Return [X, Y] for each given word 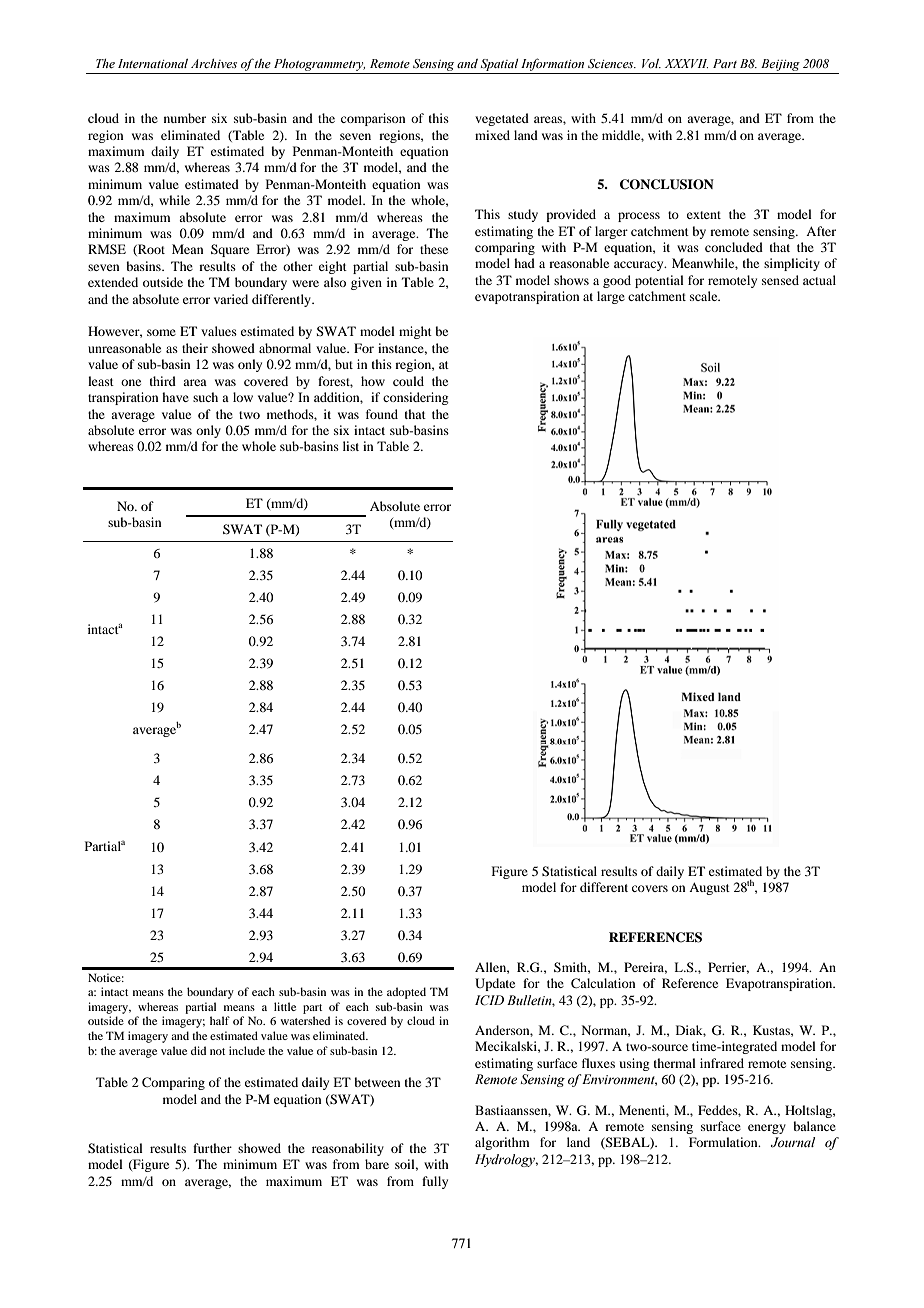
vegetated [502, 119]
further [212, 1148]
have [175, 397]
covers [650, 888]
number [185, 118]
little [285, 1006]
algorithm [502, 1143]
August [709, 888]
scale [705, 296]
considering [416, 398]
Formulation [724, 1142]
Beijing [780, 66]
